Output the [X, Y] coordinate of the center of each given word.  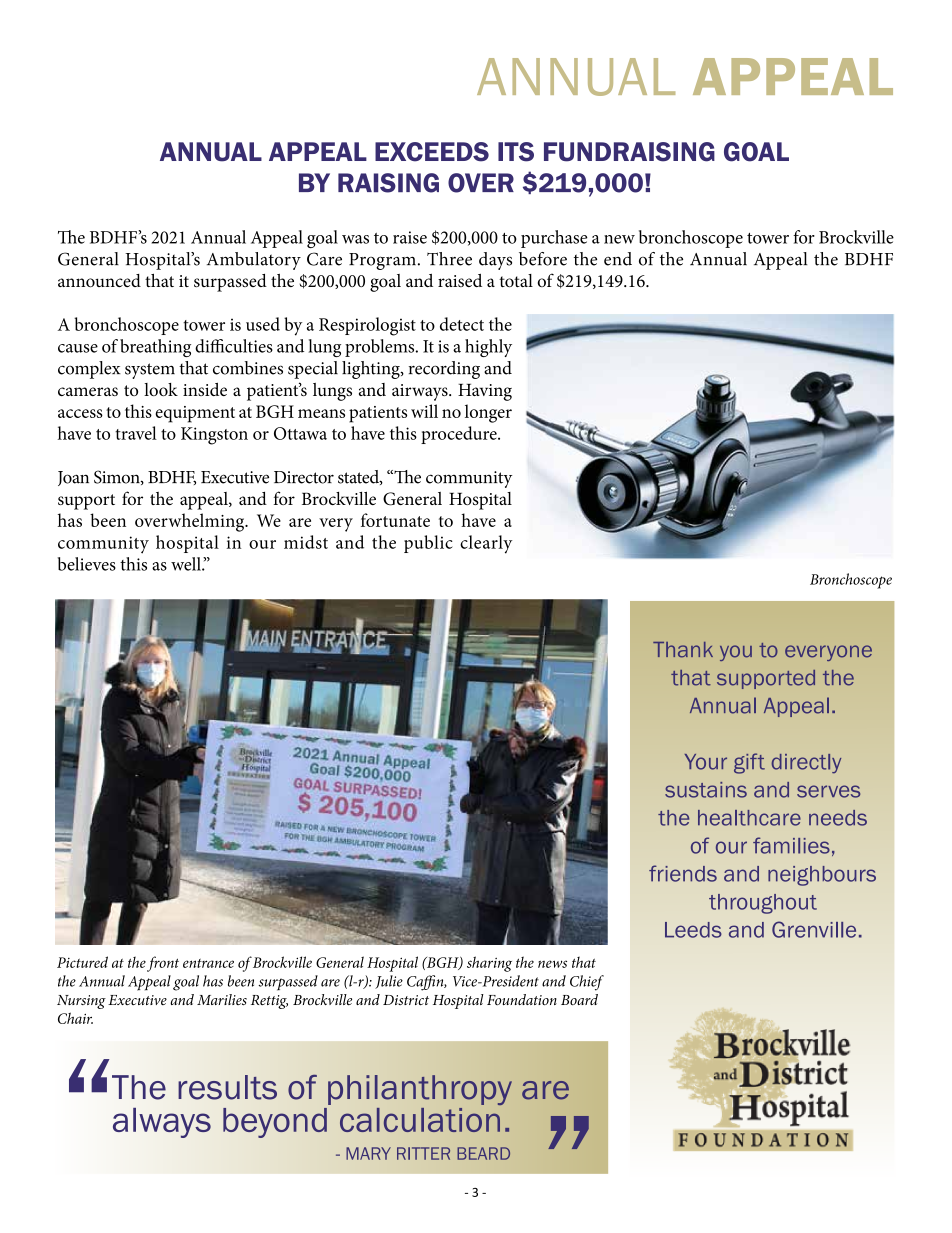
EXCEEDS [432, 152]
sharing [489, 964]
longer [488, 413]
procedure [460, 435]
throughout [763, 904]
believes [87, 564]
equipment [195, 414]
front [163, 964]
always [162, 1123]
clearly [486, 544]
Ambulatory [254, 261]
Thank [683, 650]
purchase [554, 239]
